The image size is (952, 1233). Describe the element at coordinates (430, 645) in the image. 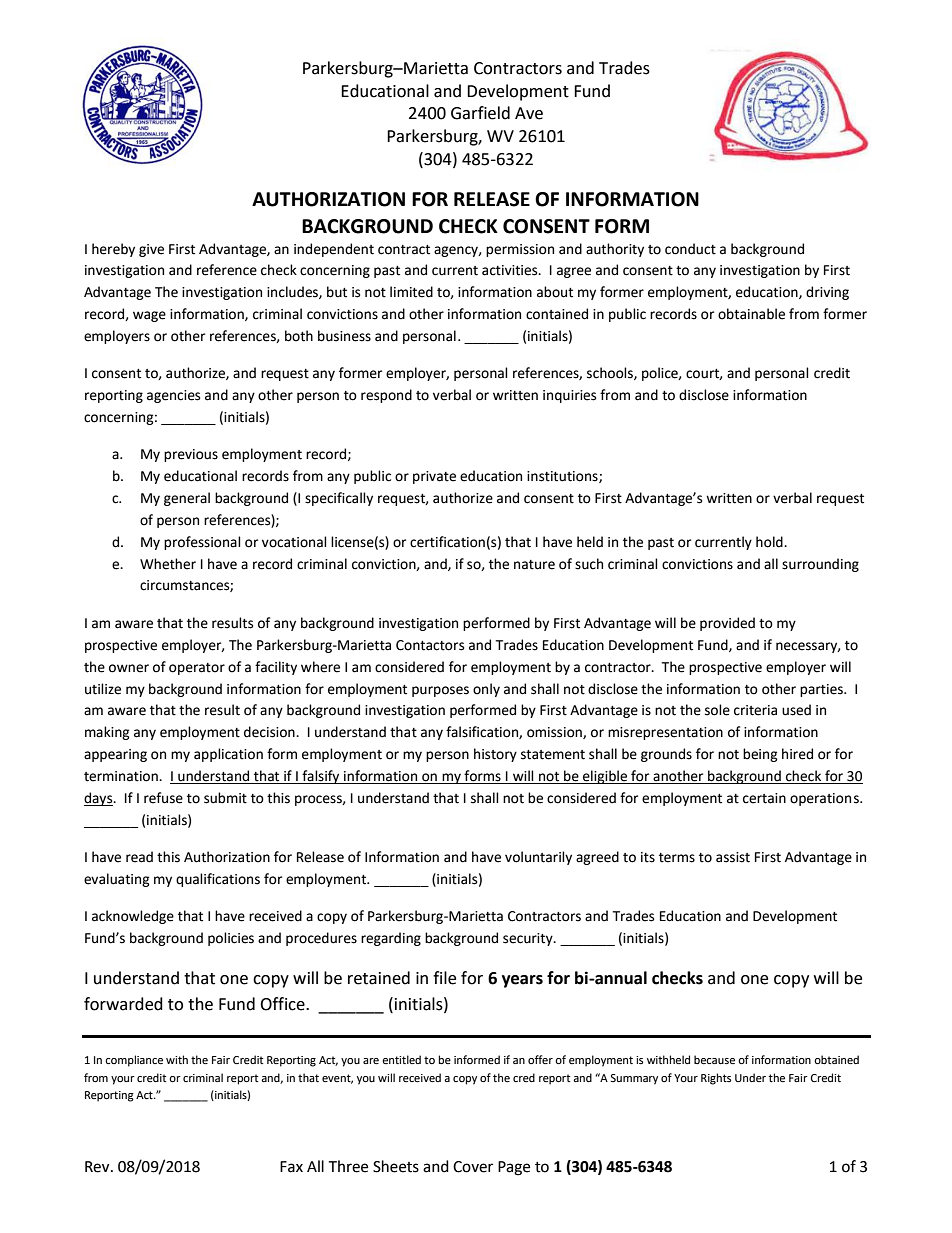

I see `Contactors` at that location.
